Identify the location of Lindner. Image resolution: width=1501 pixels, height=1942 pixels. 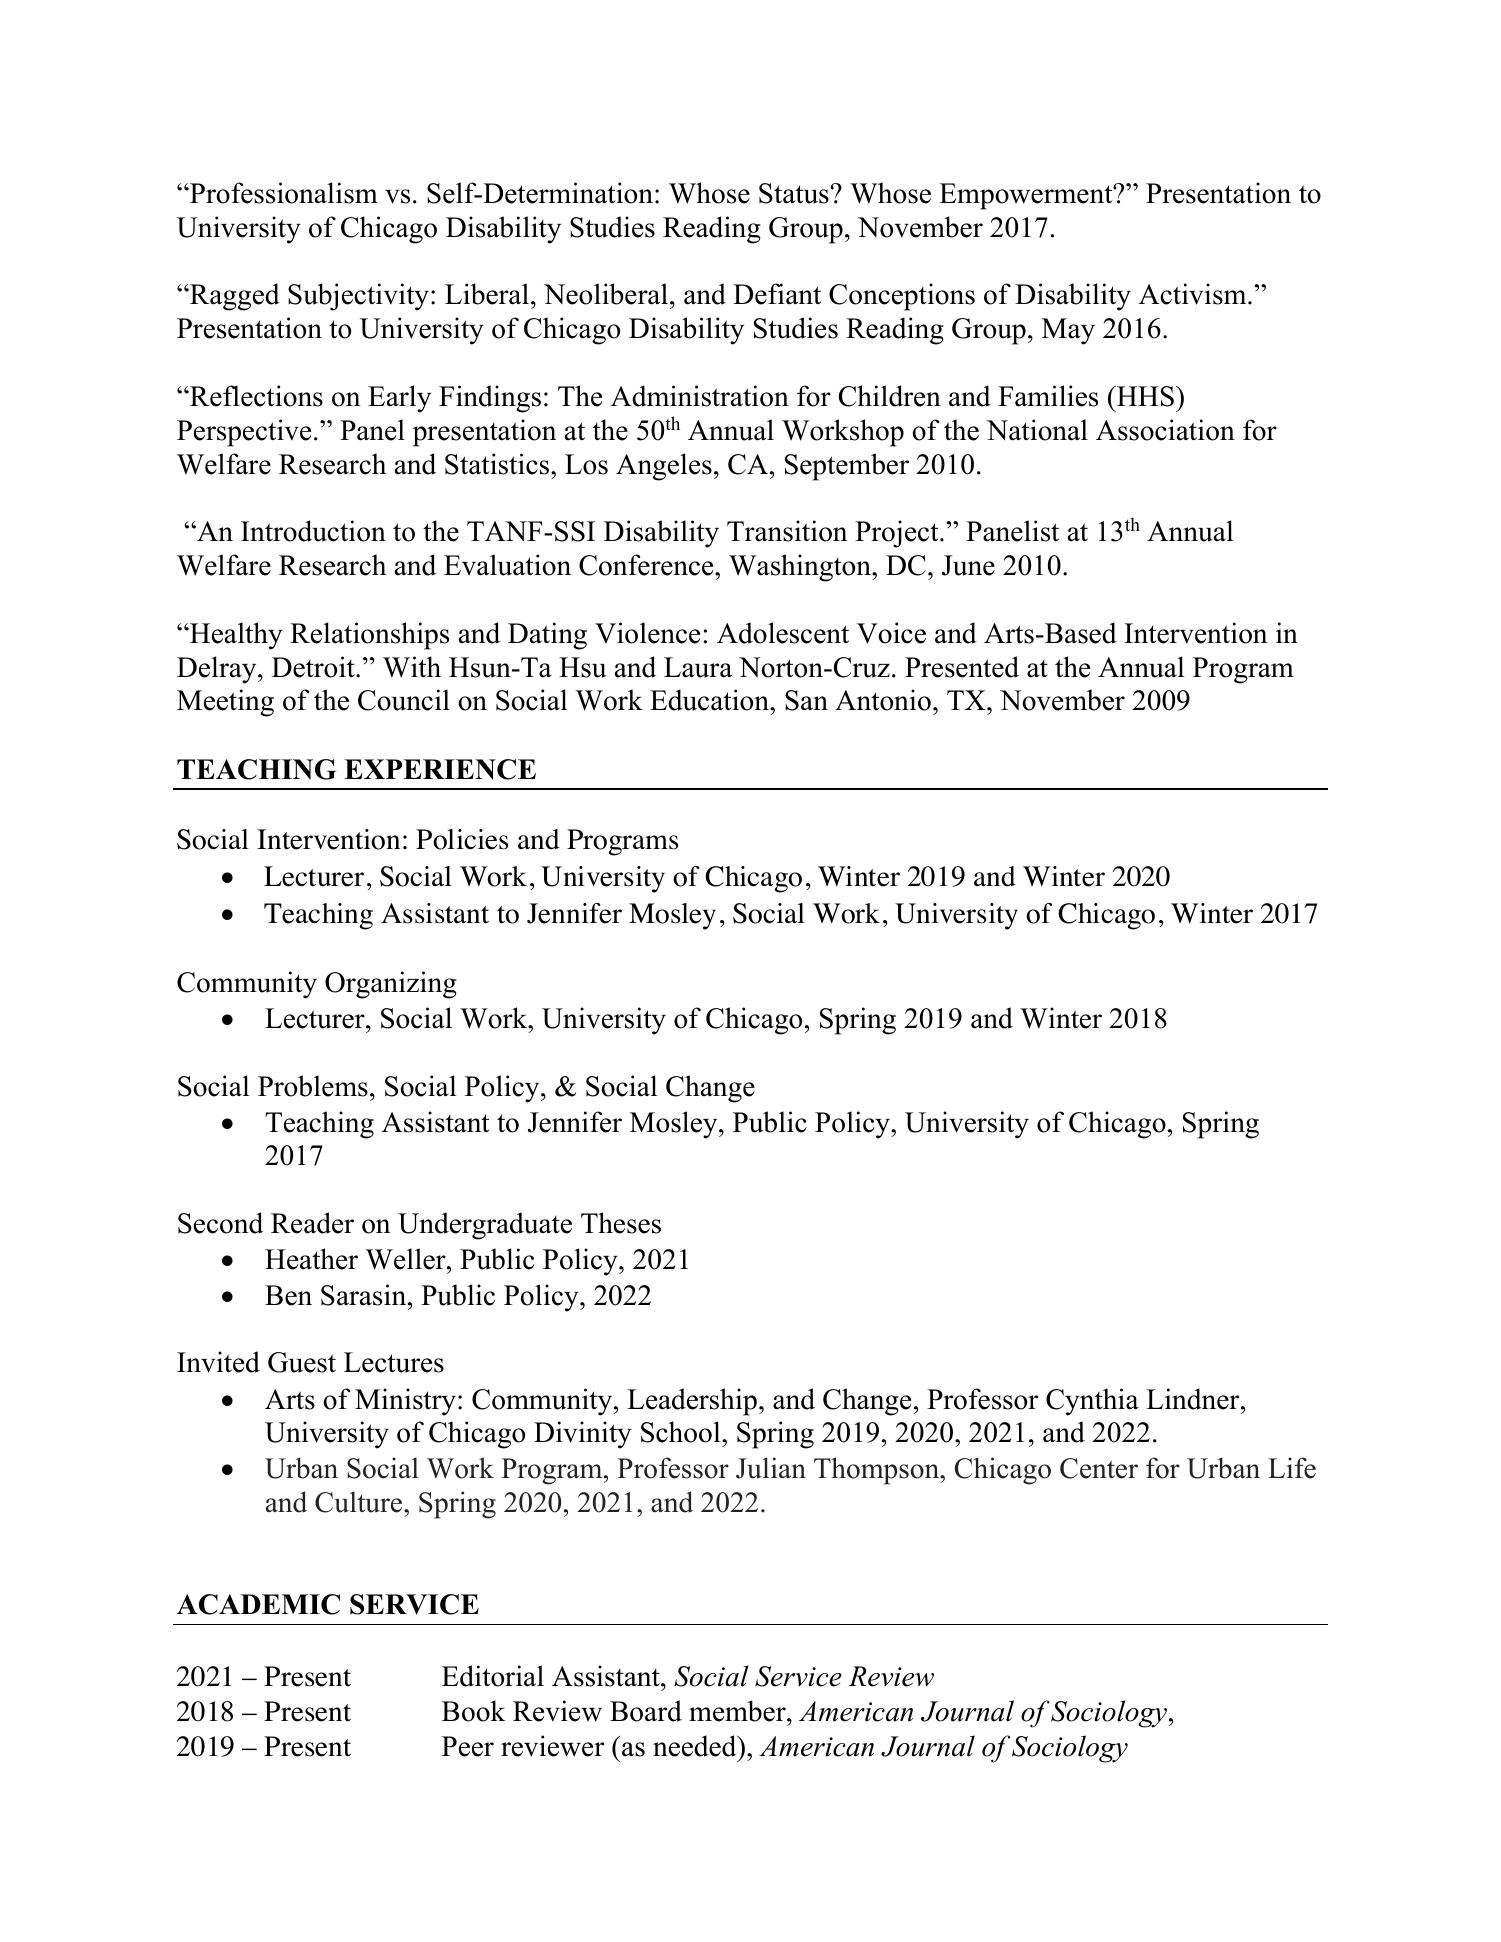
(1194, 1399).
